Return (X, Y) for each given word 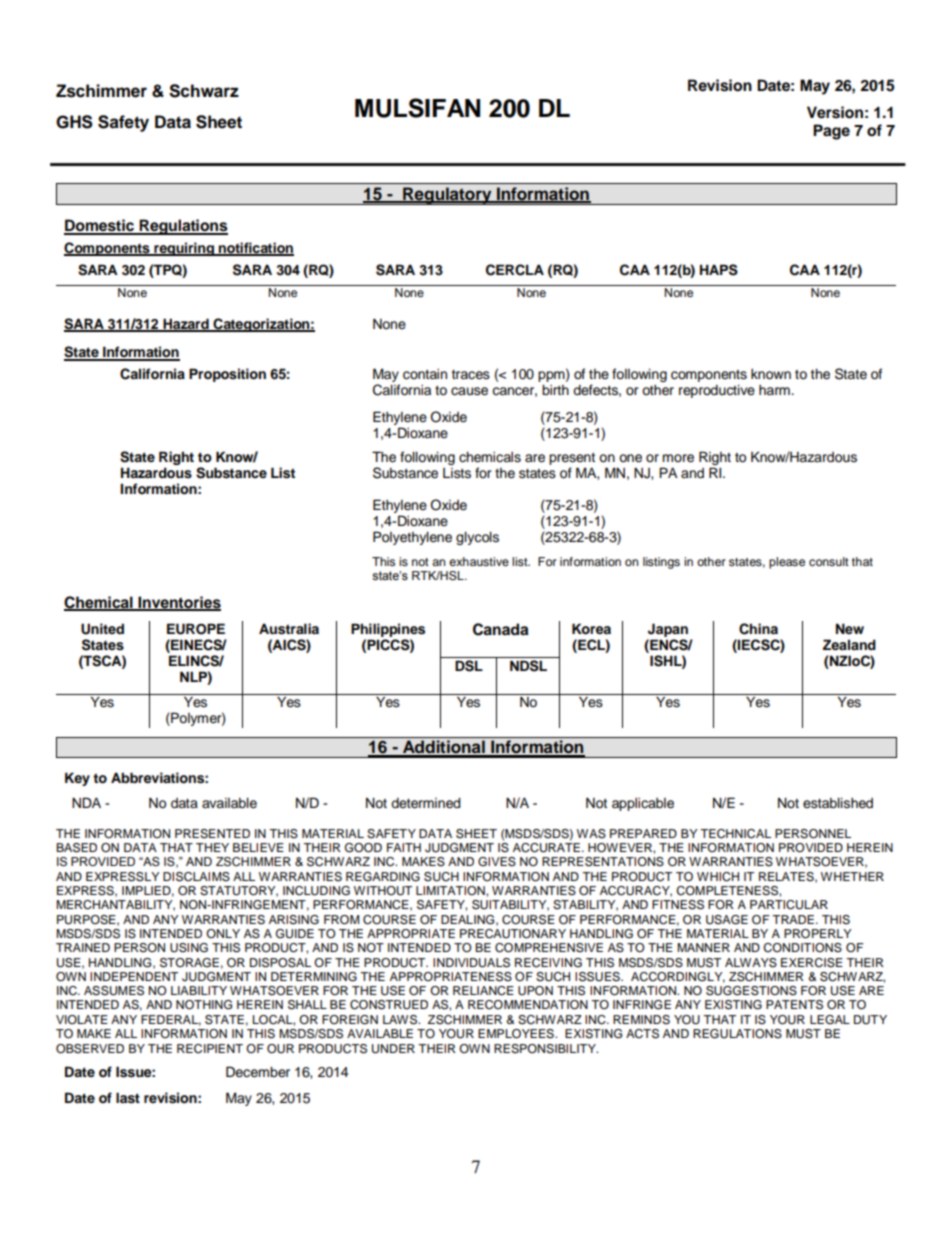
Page (831, 132)
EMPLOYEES (517, 1034)
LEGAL (830, 1020)
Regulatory (447, 196)
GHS (74, 122)
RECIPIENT (210, 1049)
